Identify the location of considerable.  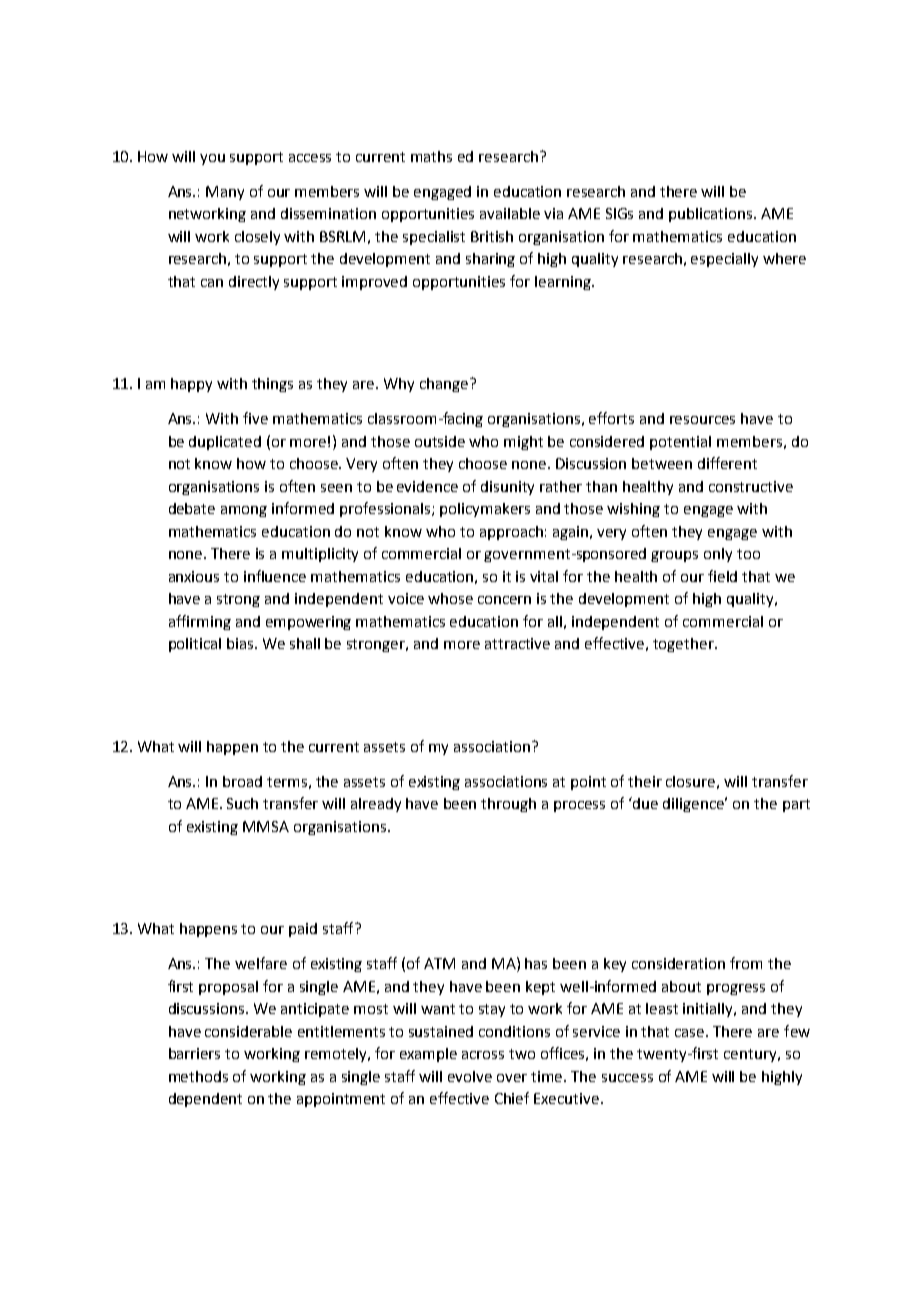
(248, 1031).
